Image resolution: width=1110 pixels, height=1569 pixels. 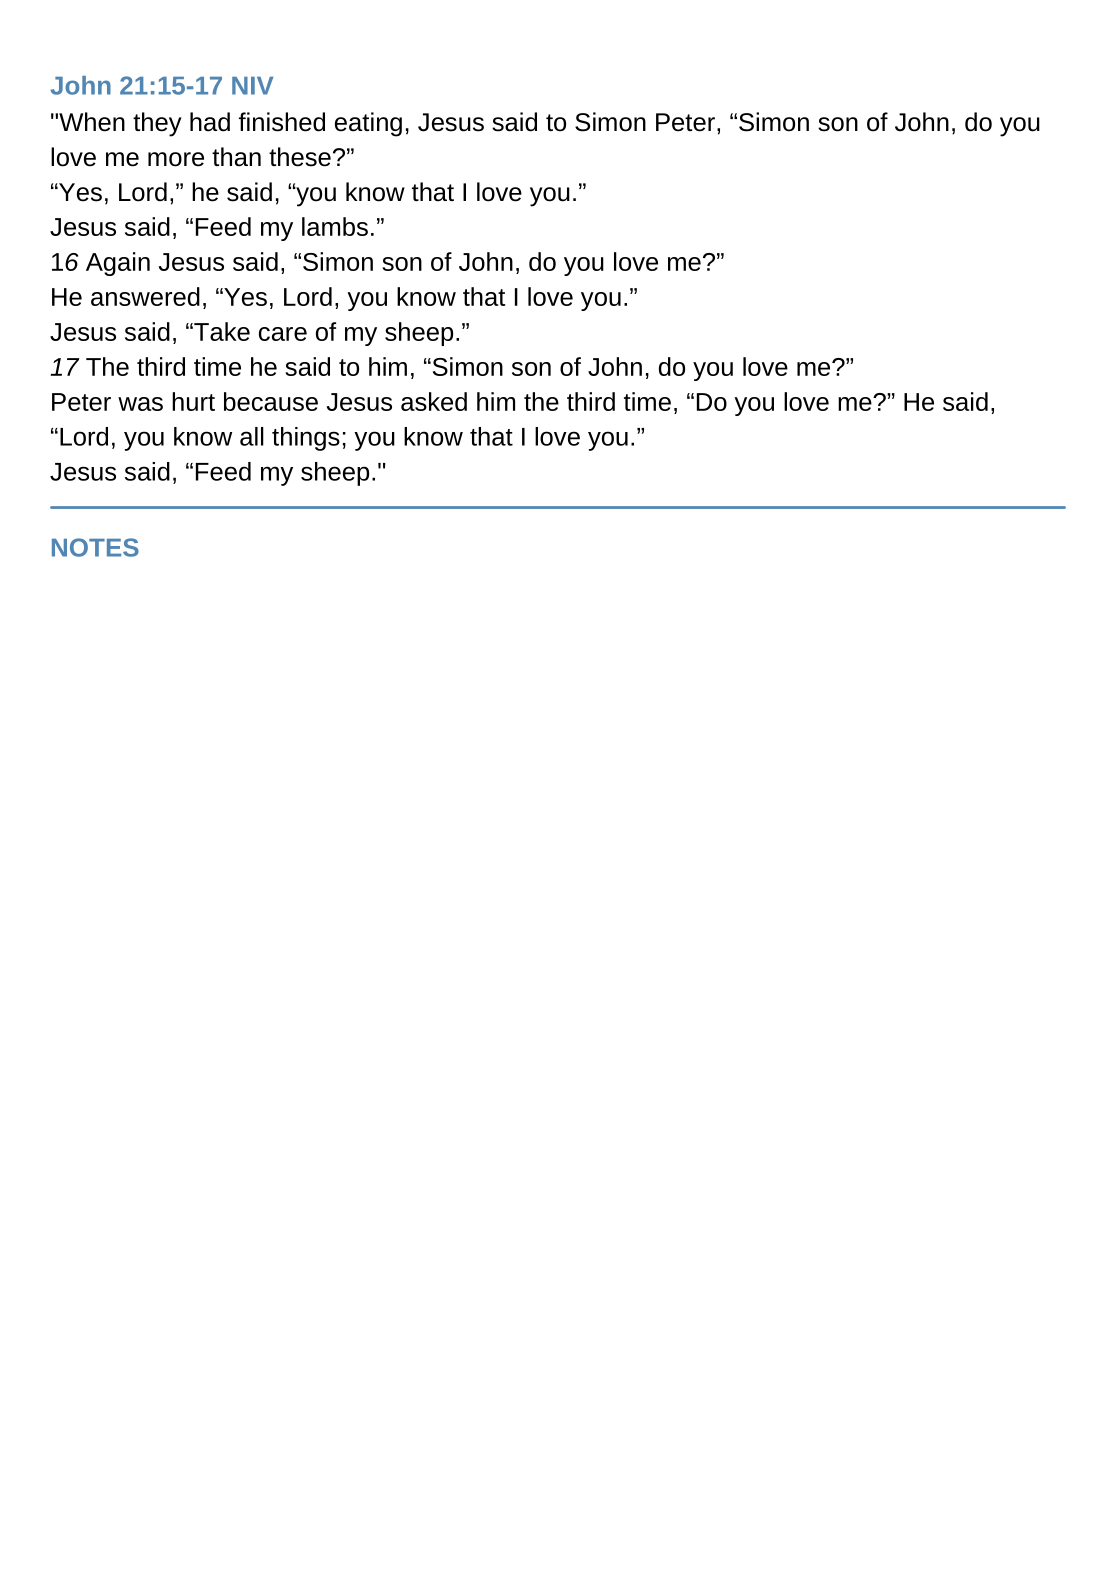 What do you see at coordinates (434, 401) in the image?
I see `asked` at bounding box center [434, 401].
